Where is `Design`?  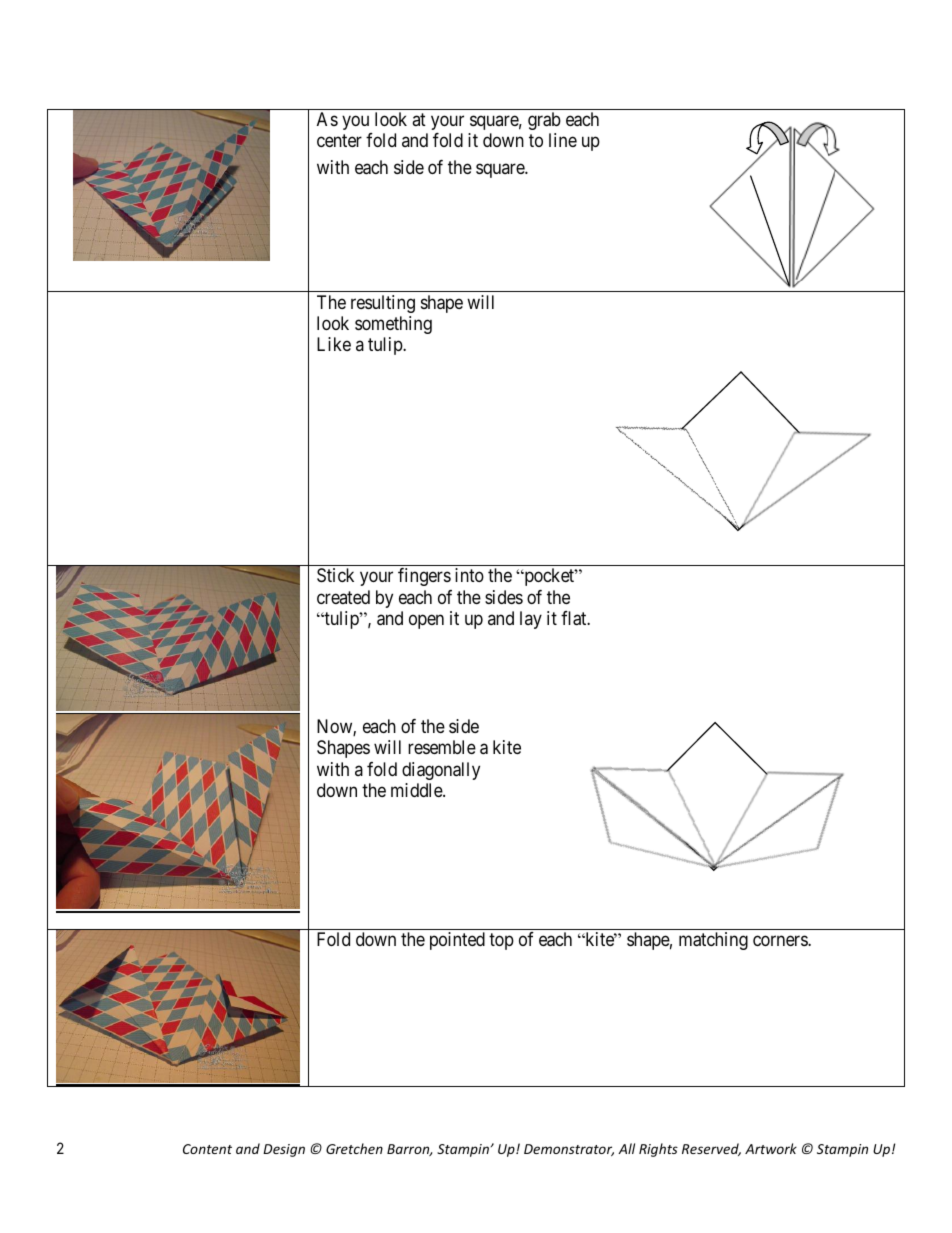 Design is located at coordinates (284, 1150).
